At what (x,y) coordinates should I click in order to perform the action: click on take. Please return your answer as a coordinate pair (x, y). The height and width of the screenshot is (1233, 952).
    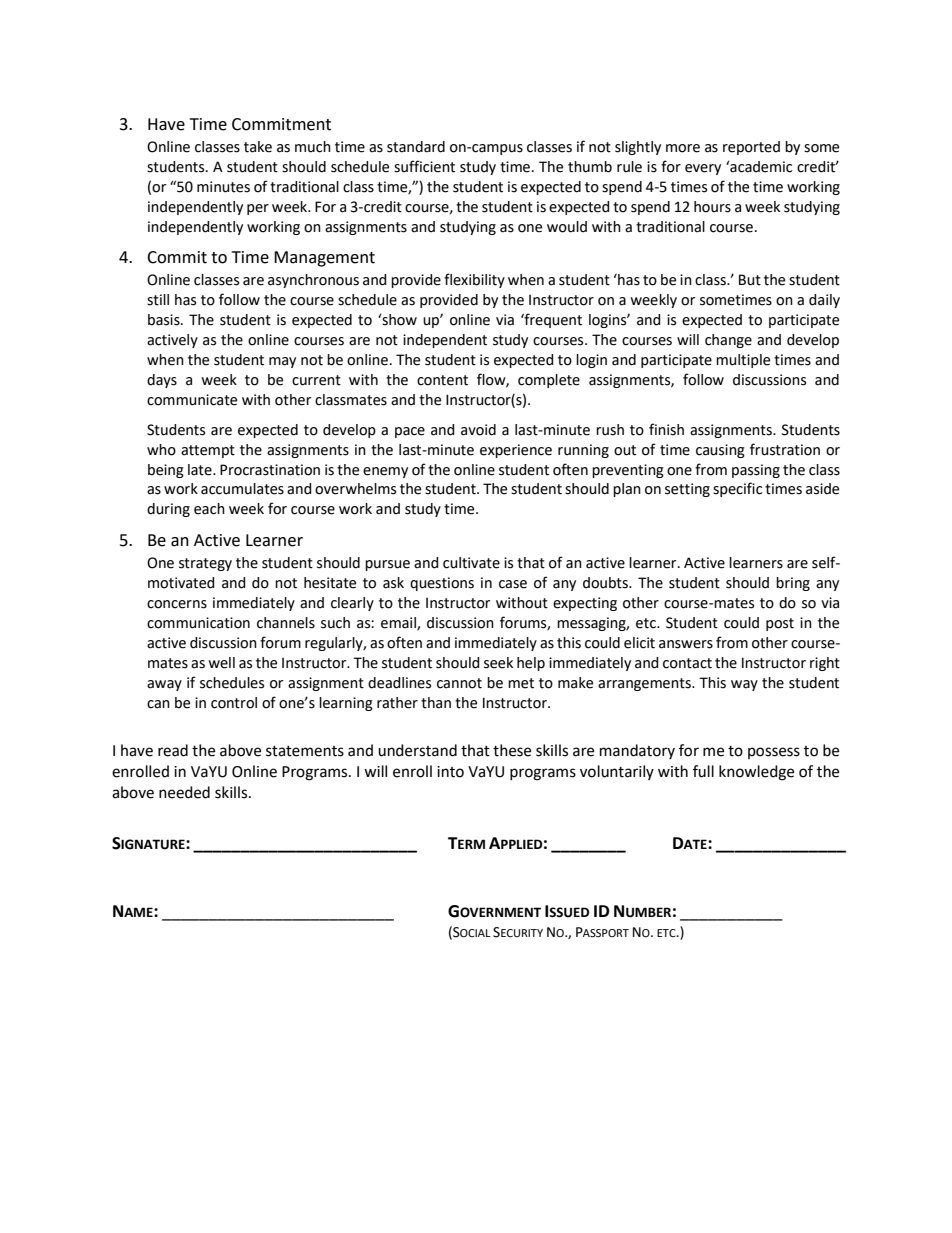
    Looking at the image, I should click on (258, 147).
